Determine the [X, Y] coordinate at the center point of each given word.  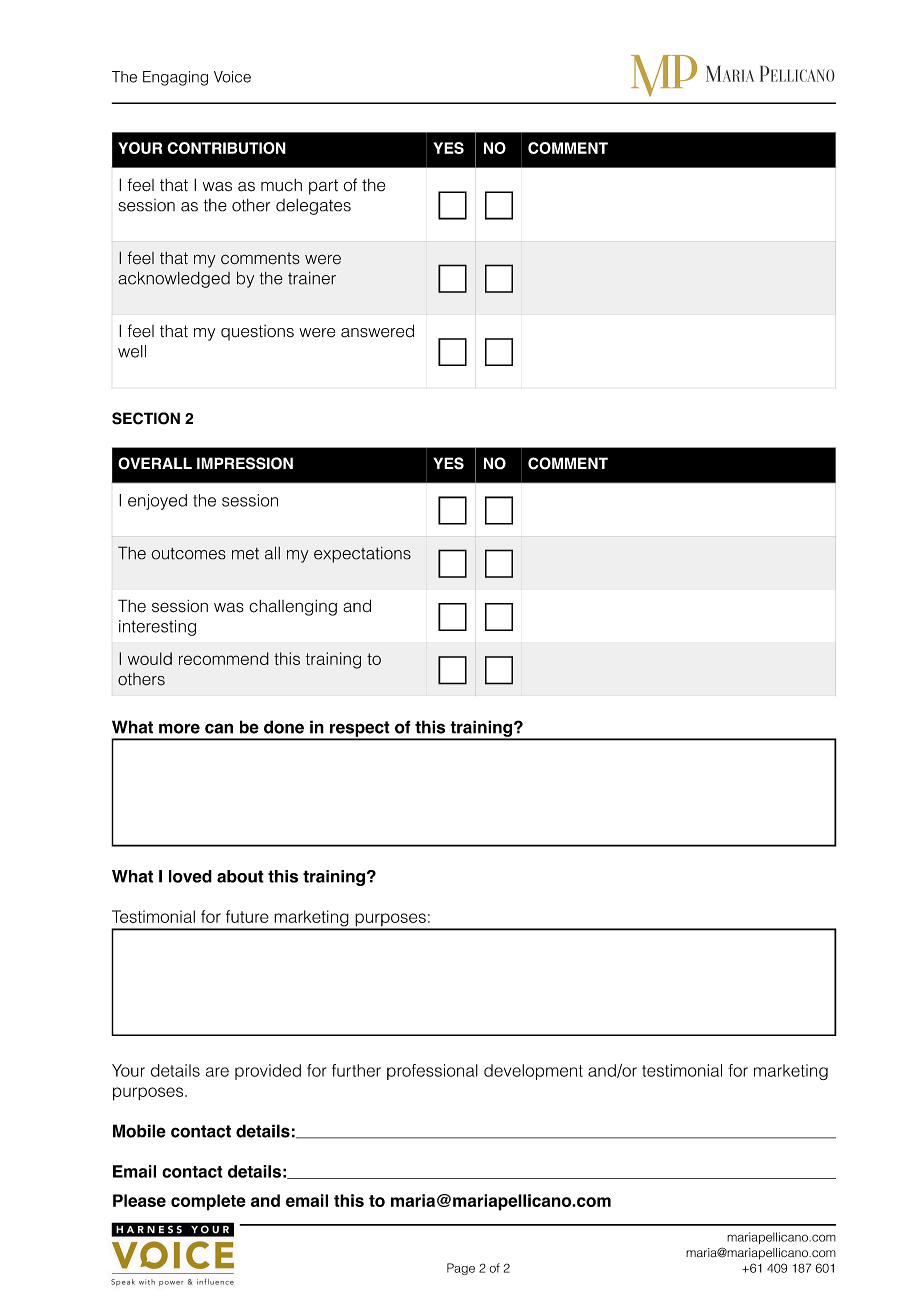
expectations [362, 555]
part [323, 187]
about [240, 876]
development [533, 1072]
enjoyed [157, 502]
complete [208, 1202]
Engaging [175, 78]
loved [190, 876]
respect [360, 730]
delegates [313, 207]
